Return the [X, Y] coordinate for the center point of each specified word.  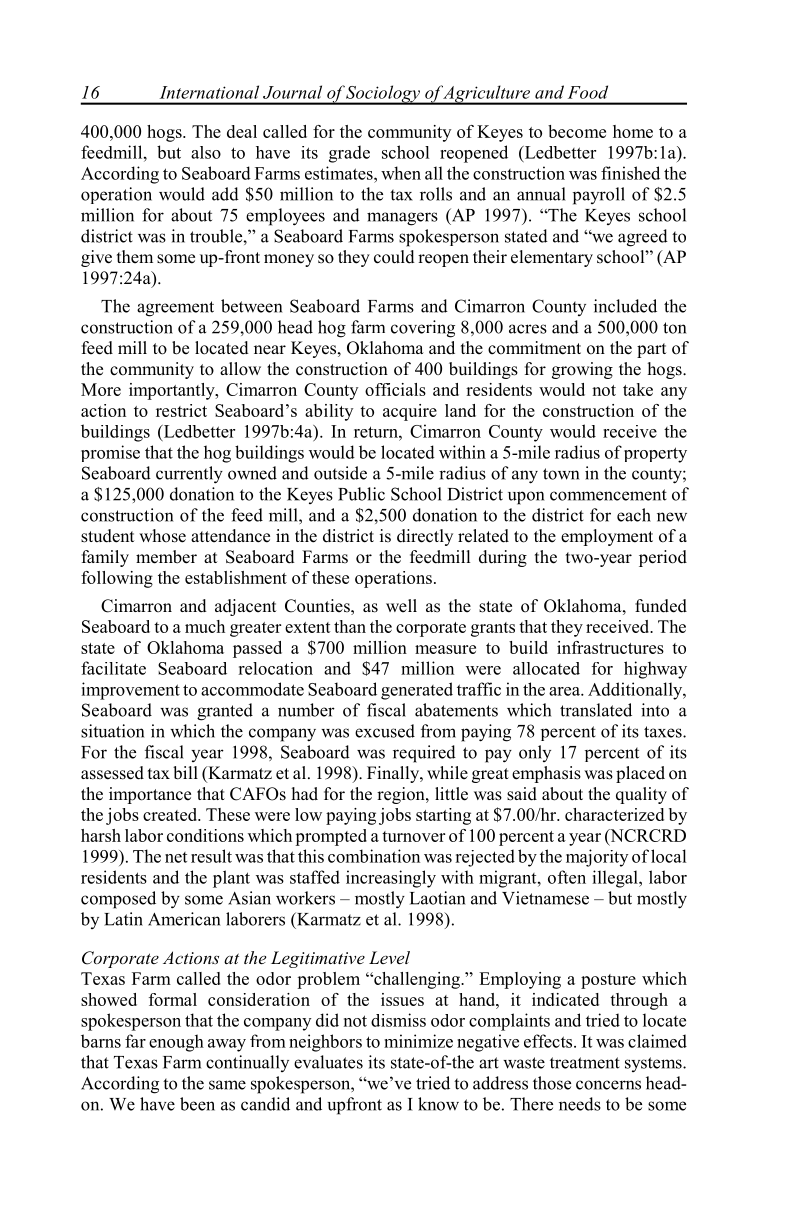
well [401, 606]
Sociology [383, 95]
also [206, 152]
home [633, 131]
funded [661, 606]
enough [176, 1043]
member [166, 557]
